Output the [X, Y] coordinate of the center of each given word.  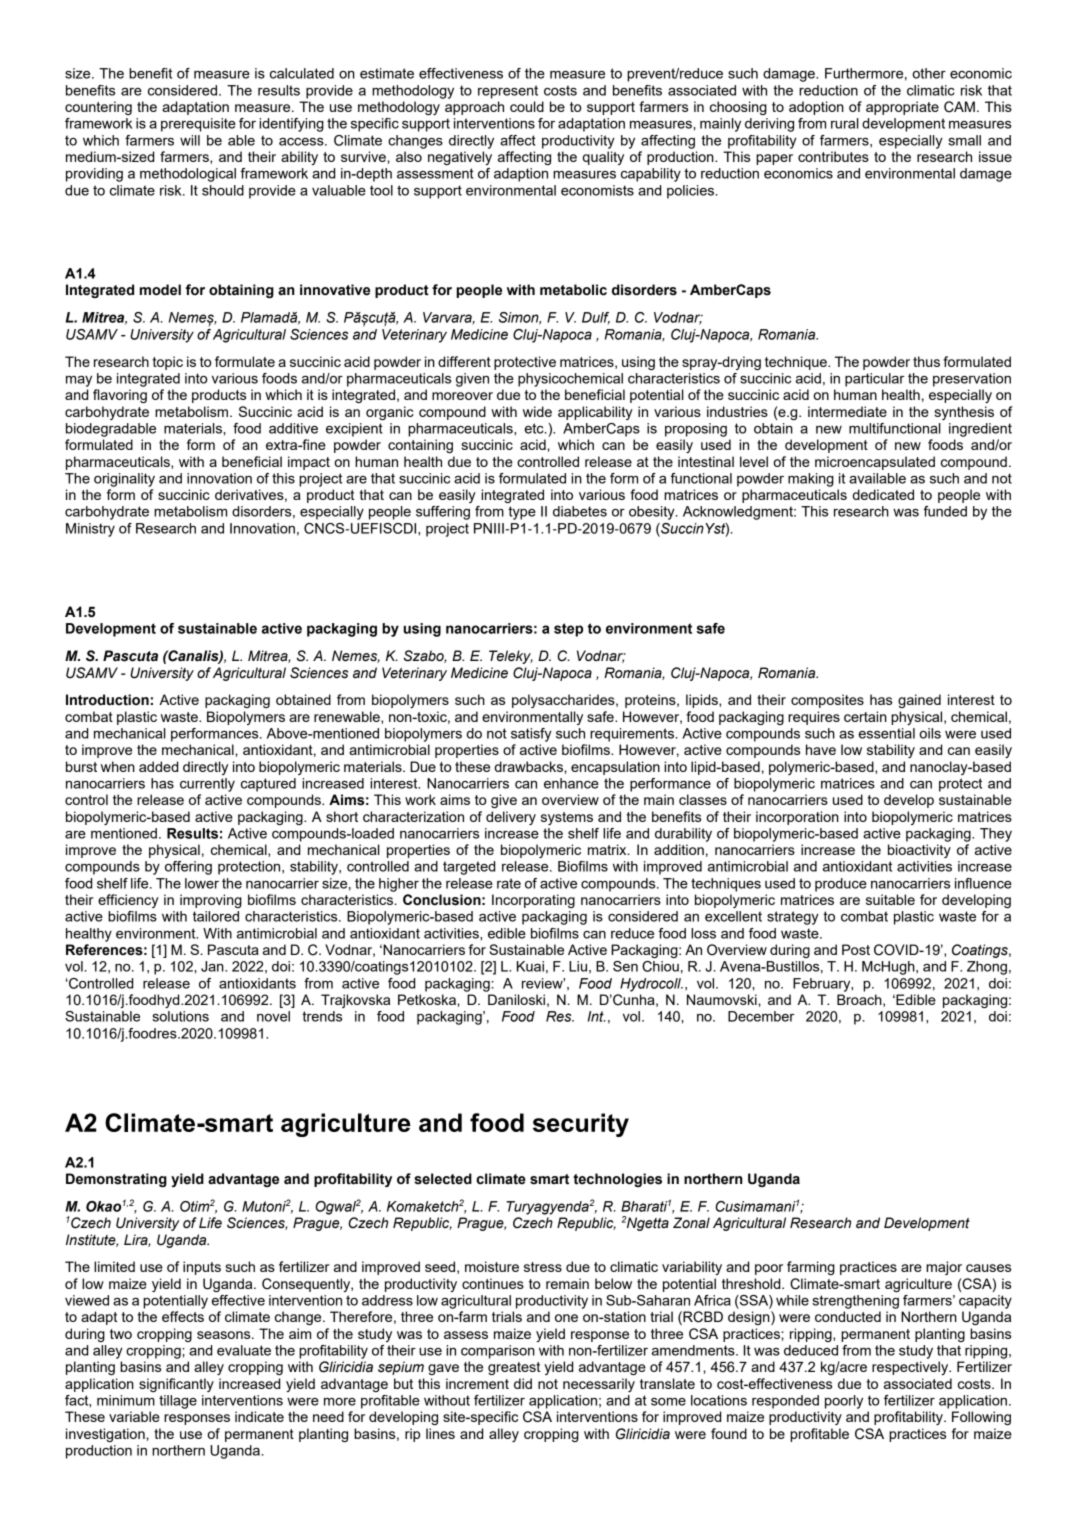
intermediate [847, 411]
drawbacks [530, 766]
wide [537, 411]
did [523, 1383]
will [190, 140]
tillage [178, 1402]
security [581, 1125]
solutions [180, 1016]
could [527, 106]
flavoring [120, 396]
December [761, 1016]
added [158, 766]
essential [887, 733]
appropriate [902, 108]
